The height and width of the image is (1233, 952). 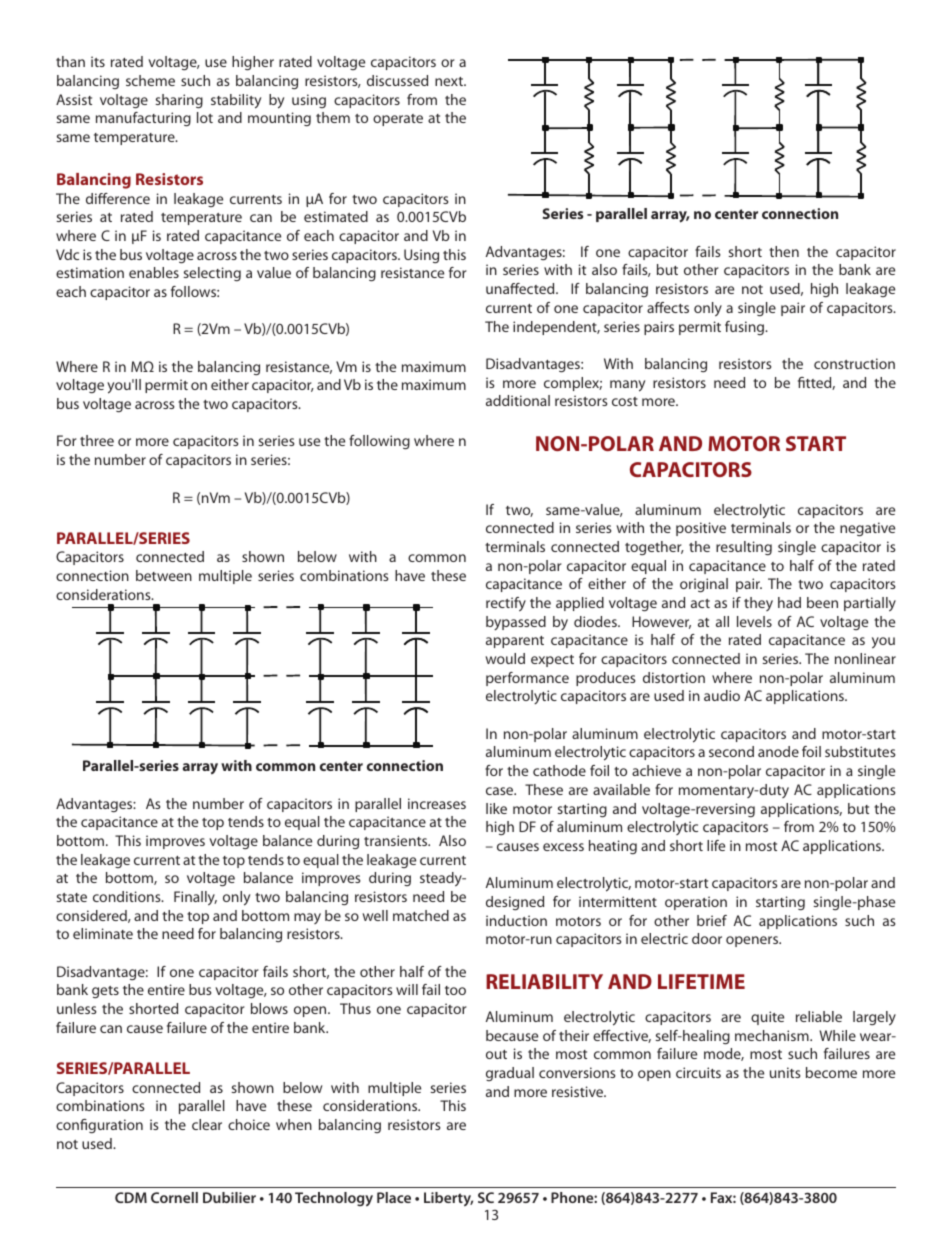 What do you see at coordinates (164, 575) in the image?
I see `between` at bounding box center [164, 575].
